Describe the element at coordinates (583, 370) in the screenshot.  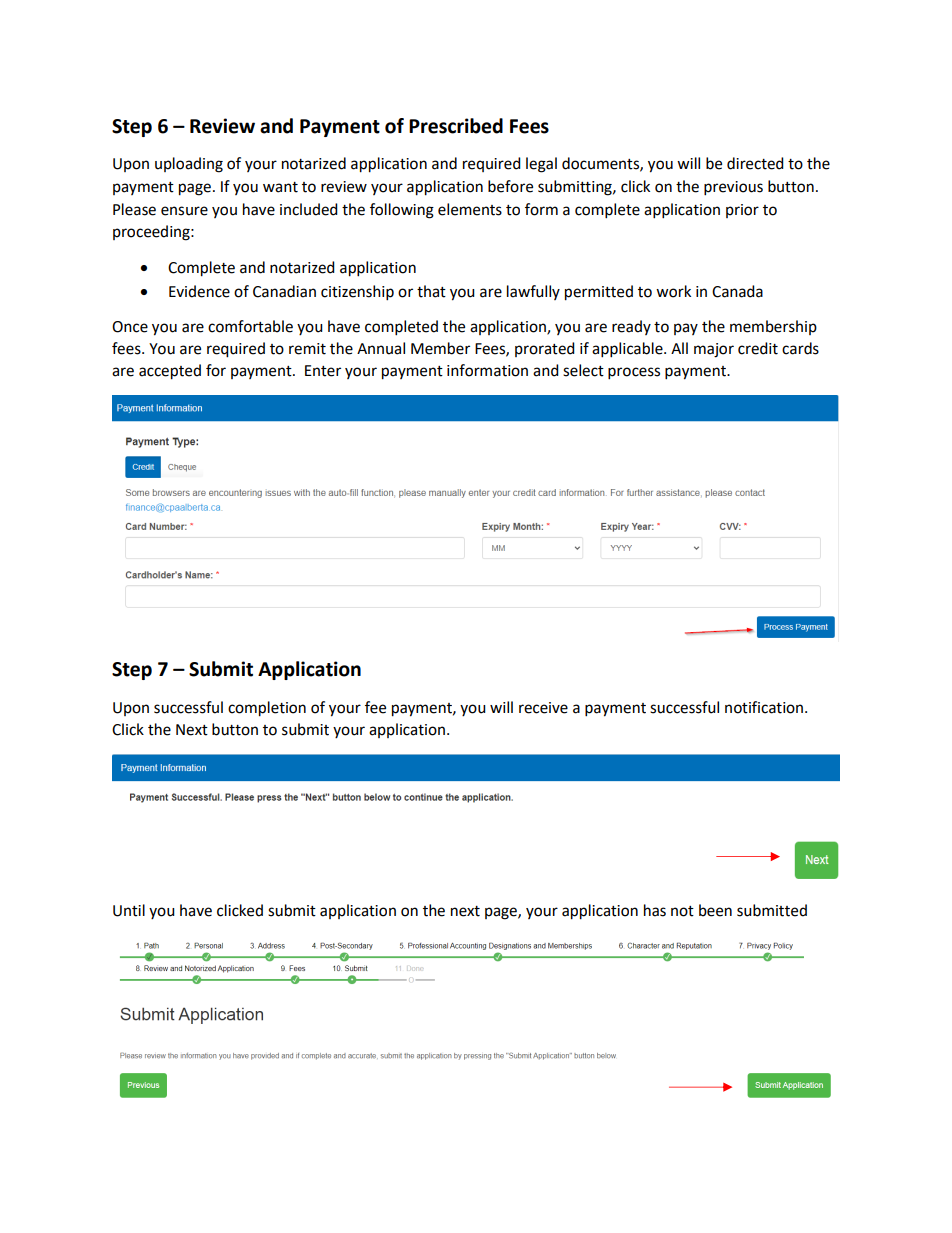
I see `select` at that location.
